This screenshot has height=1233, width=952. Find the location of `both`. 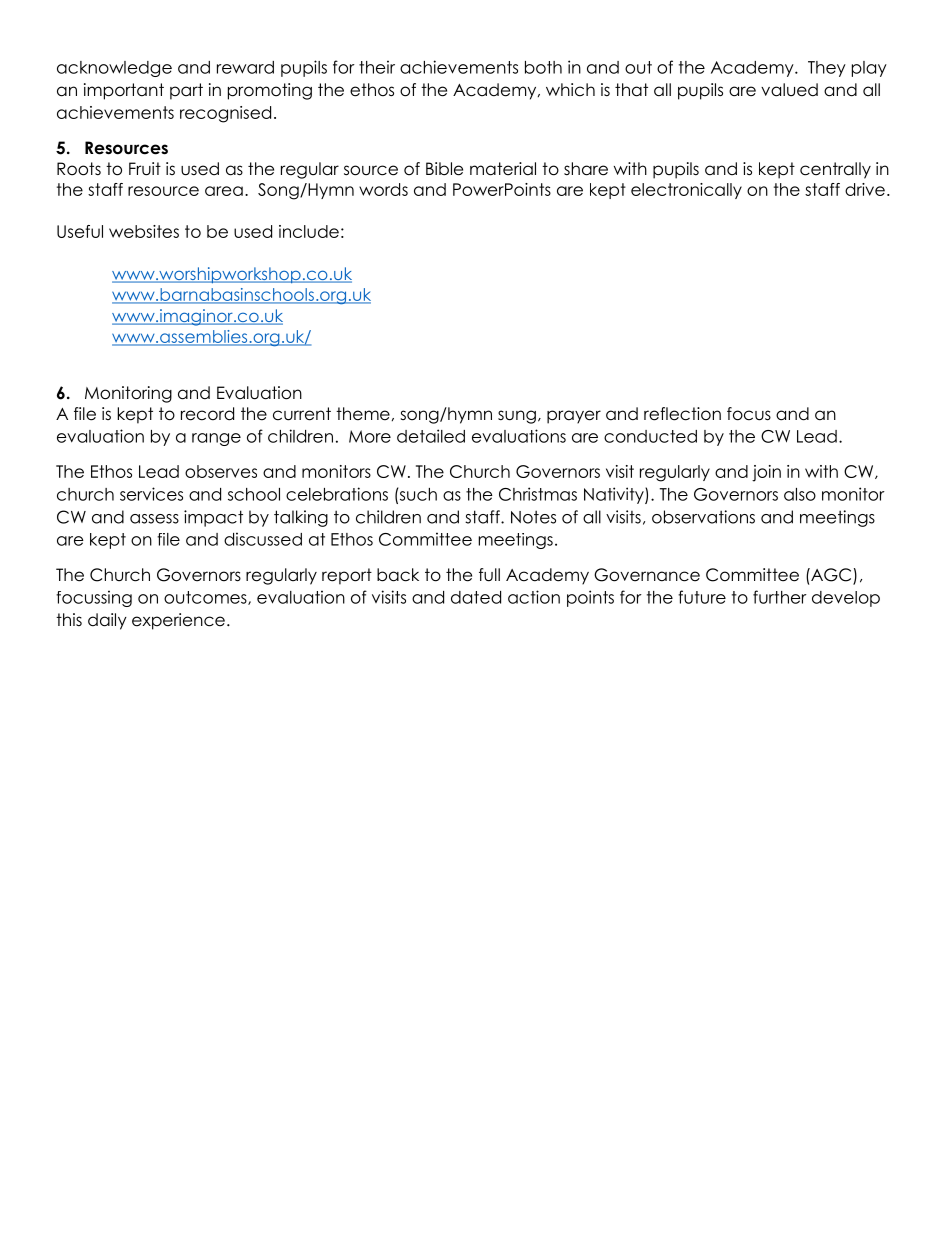

both is located at coordinates (543, 67).
